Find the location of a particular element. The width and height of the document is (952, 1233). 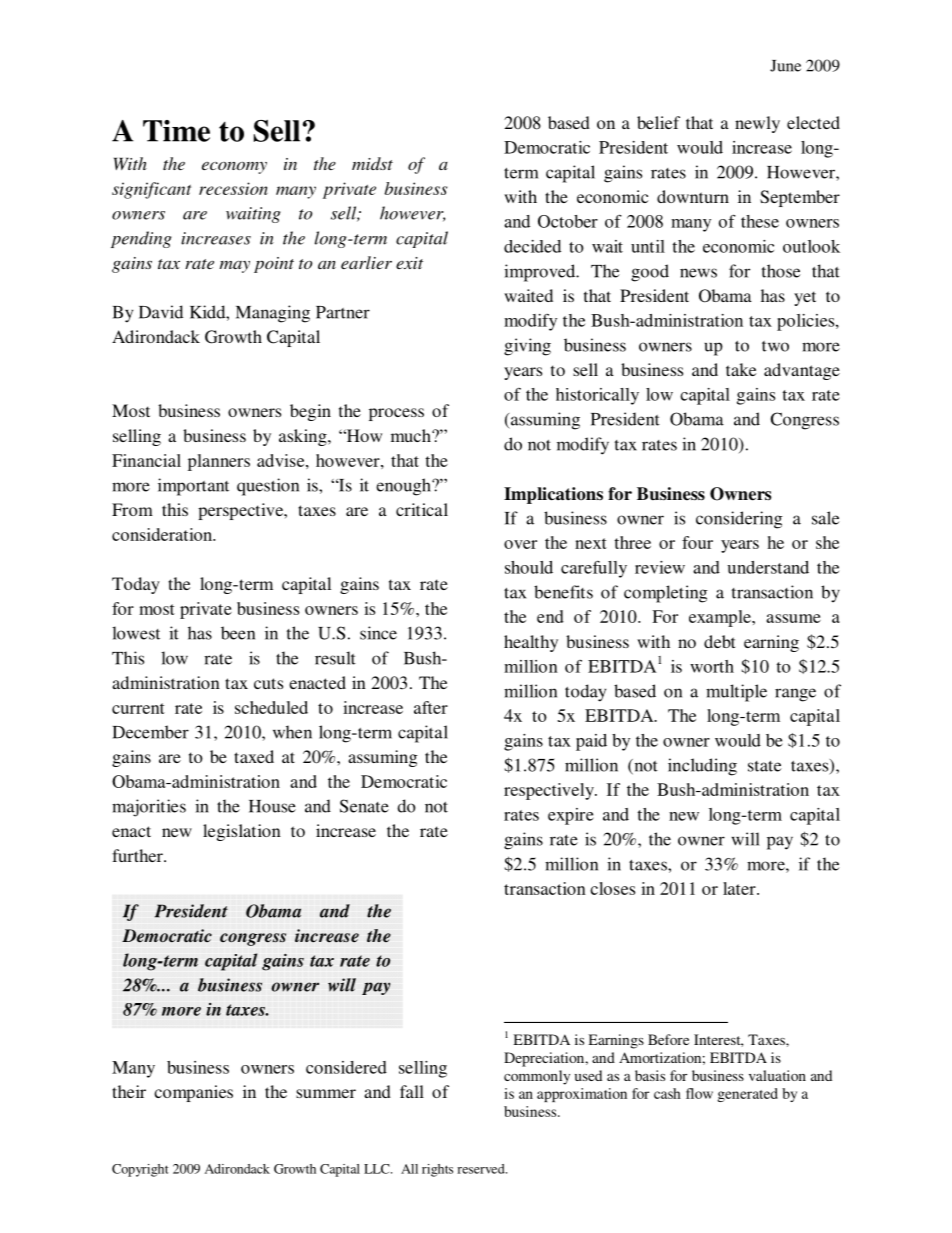

legislation is located at coordinates (242, 832).
